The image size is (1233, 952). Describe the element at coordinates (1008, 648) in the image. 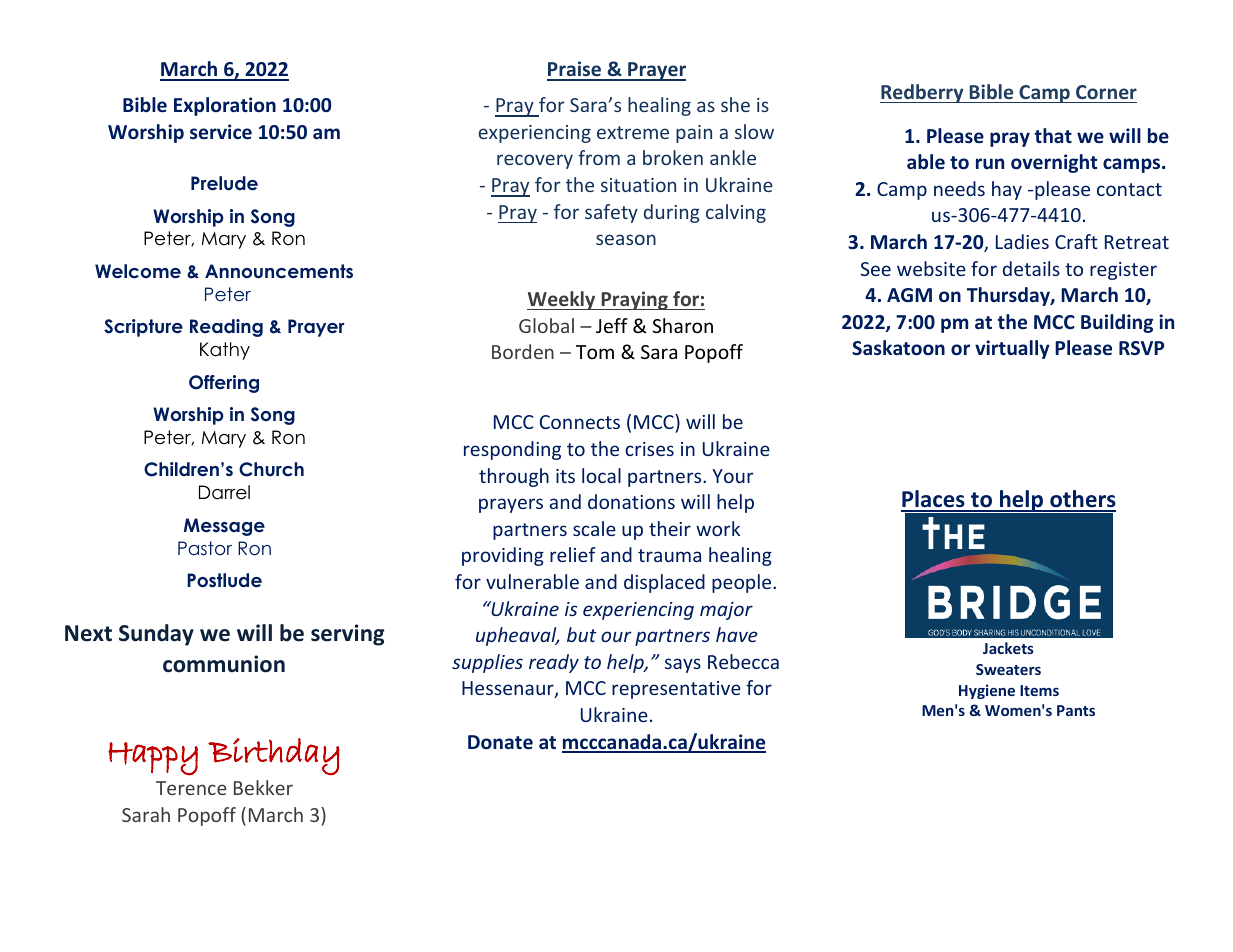

I see `Jackets` at that location.
